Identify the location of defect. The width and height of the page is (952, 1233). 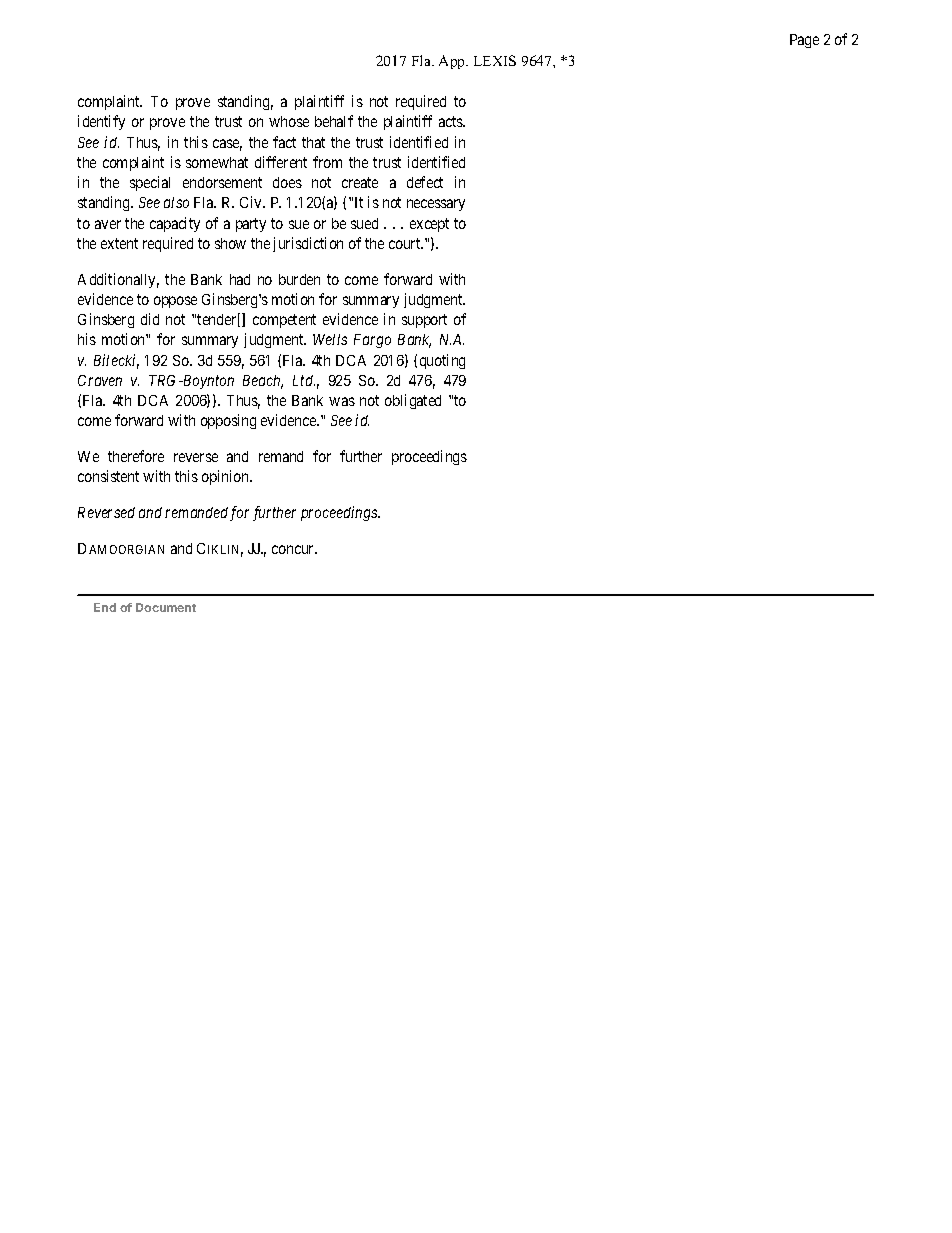
(425, 182).
